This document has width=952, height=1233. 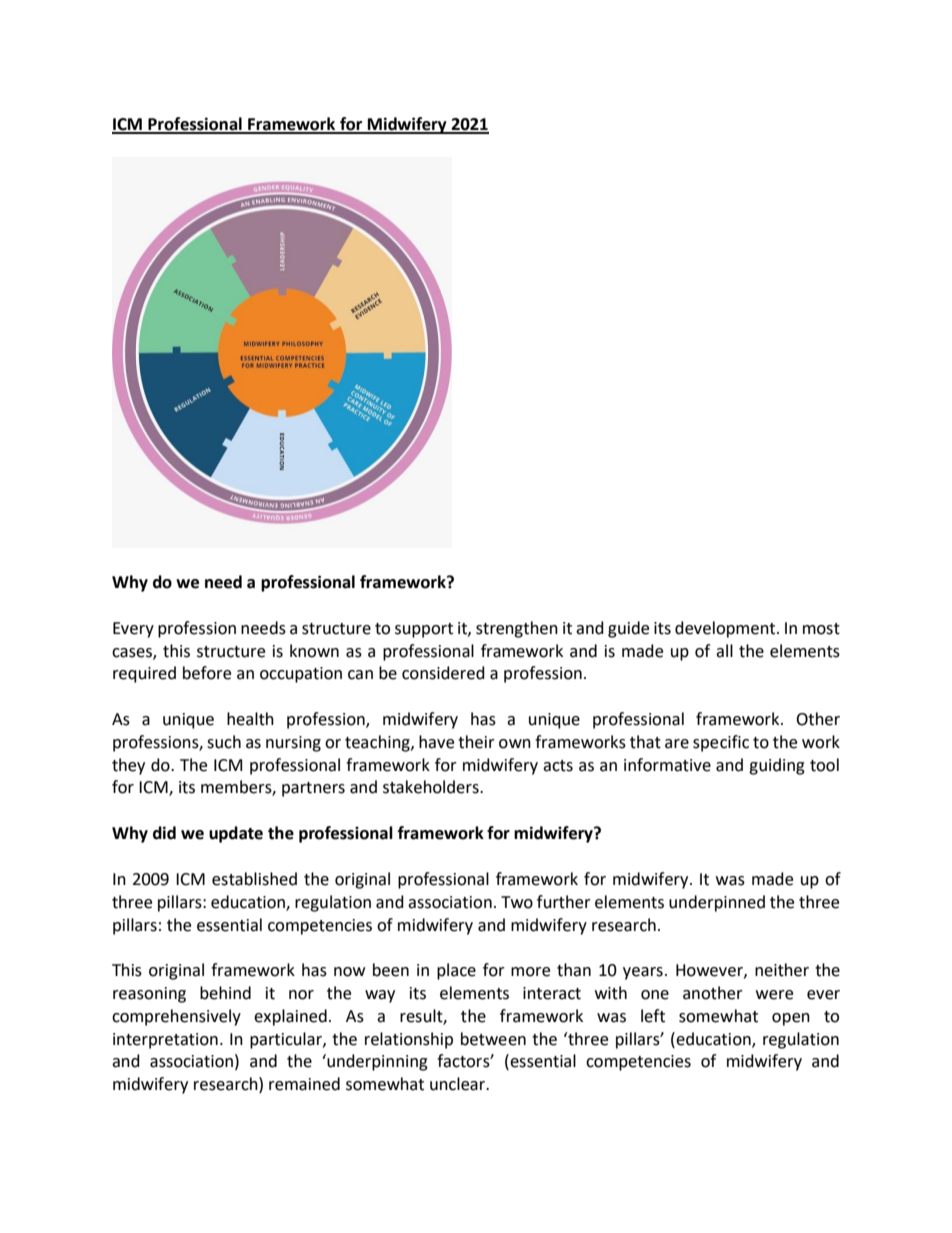 I want to click on underpinned, so click(x=717, y=903).
